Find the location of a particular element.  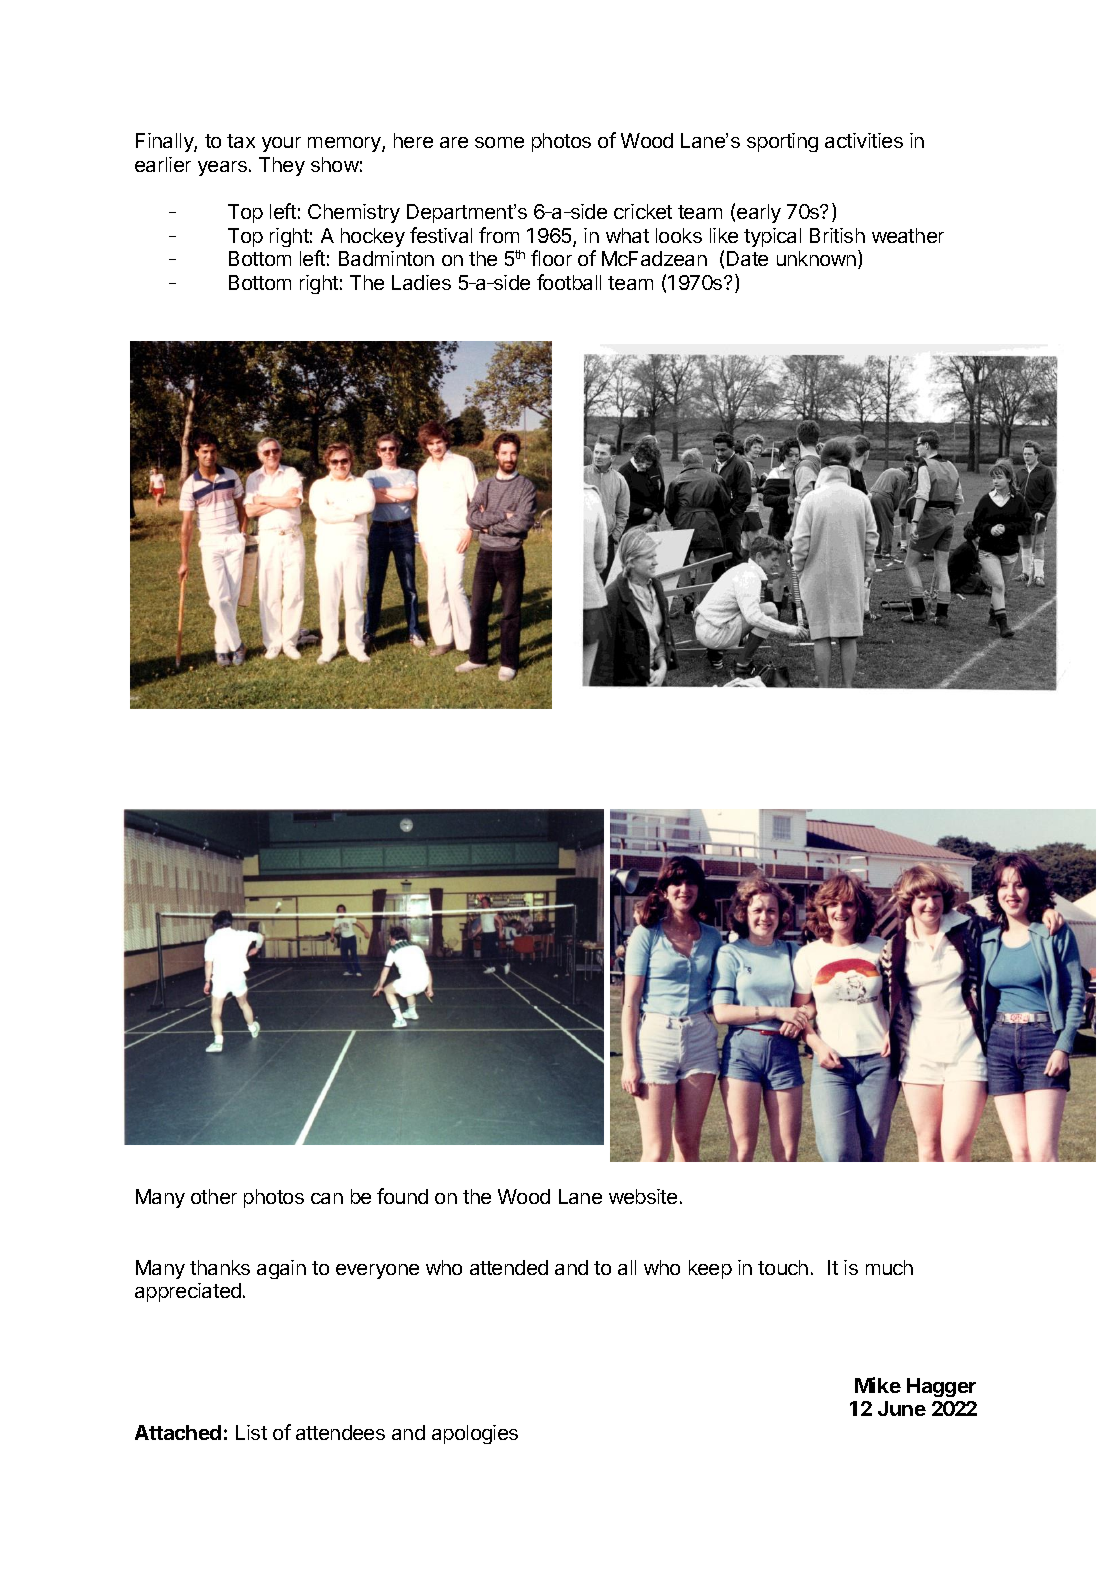

some is located at coordinates (499, 142).
